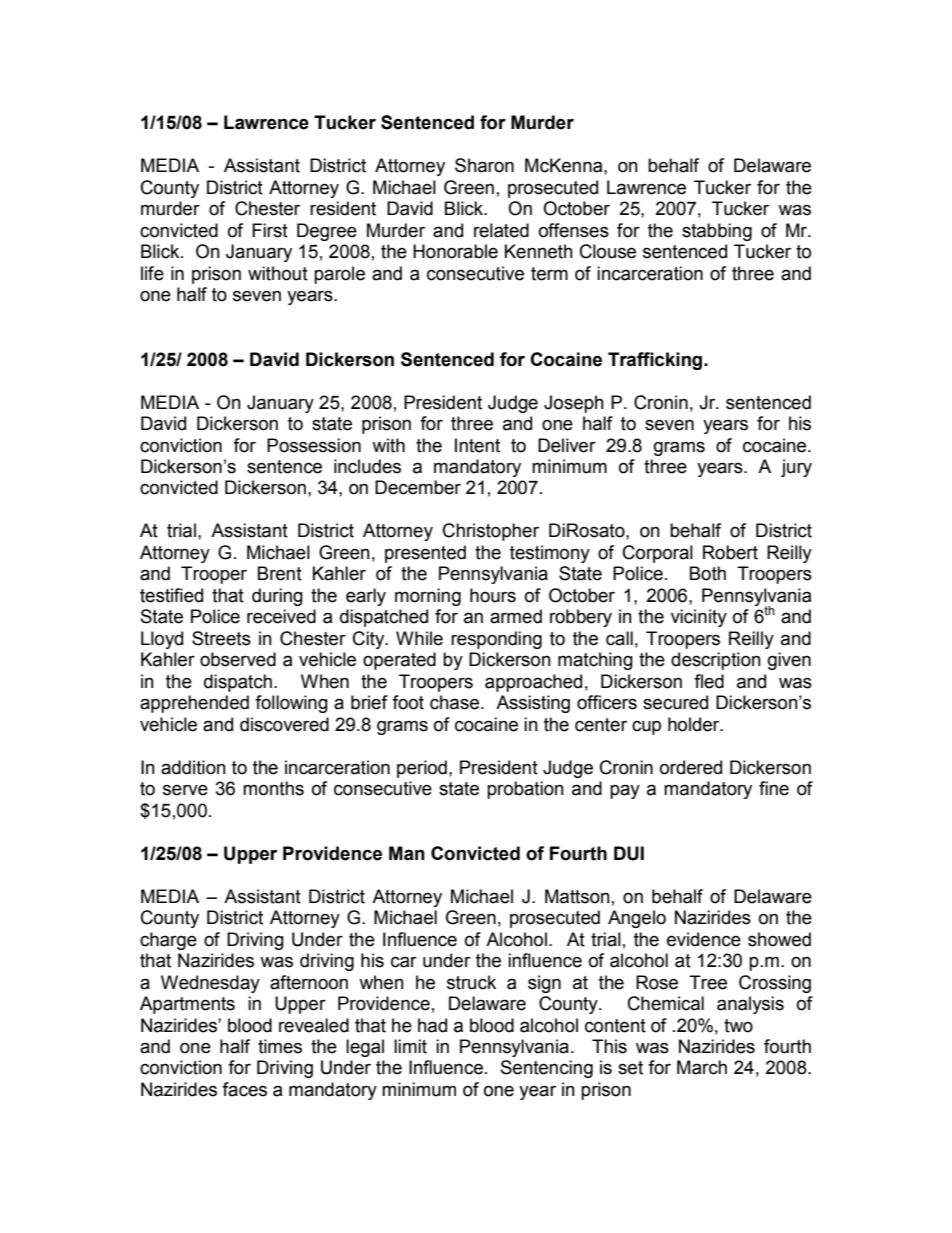  What do you see at coordinates (717, 232) in the screenshot?
I see `stabbing` at bounding box center [717, 232].
